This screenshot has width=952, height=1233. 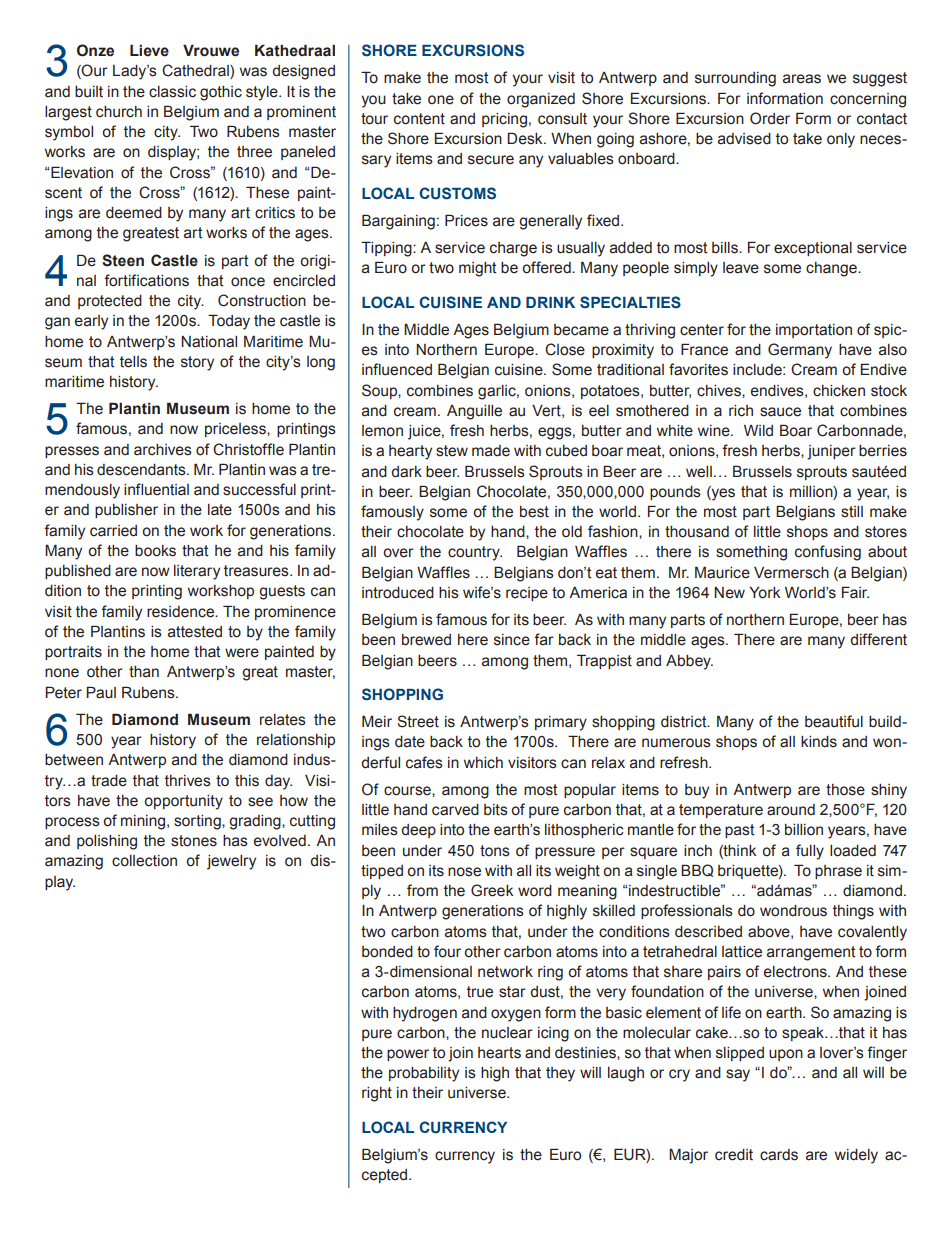 What do you see at coordinates (791, 810) in the screenshot?
I see `around` at bounding box center [791, 810].
